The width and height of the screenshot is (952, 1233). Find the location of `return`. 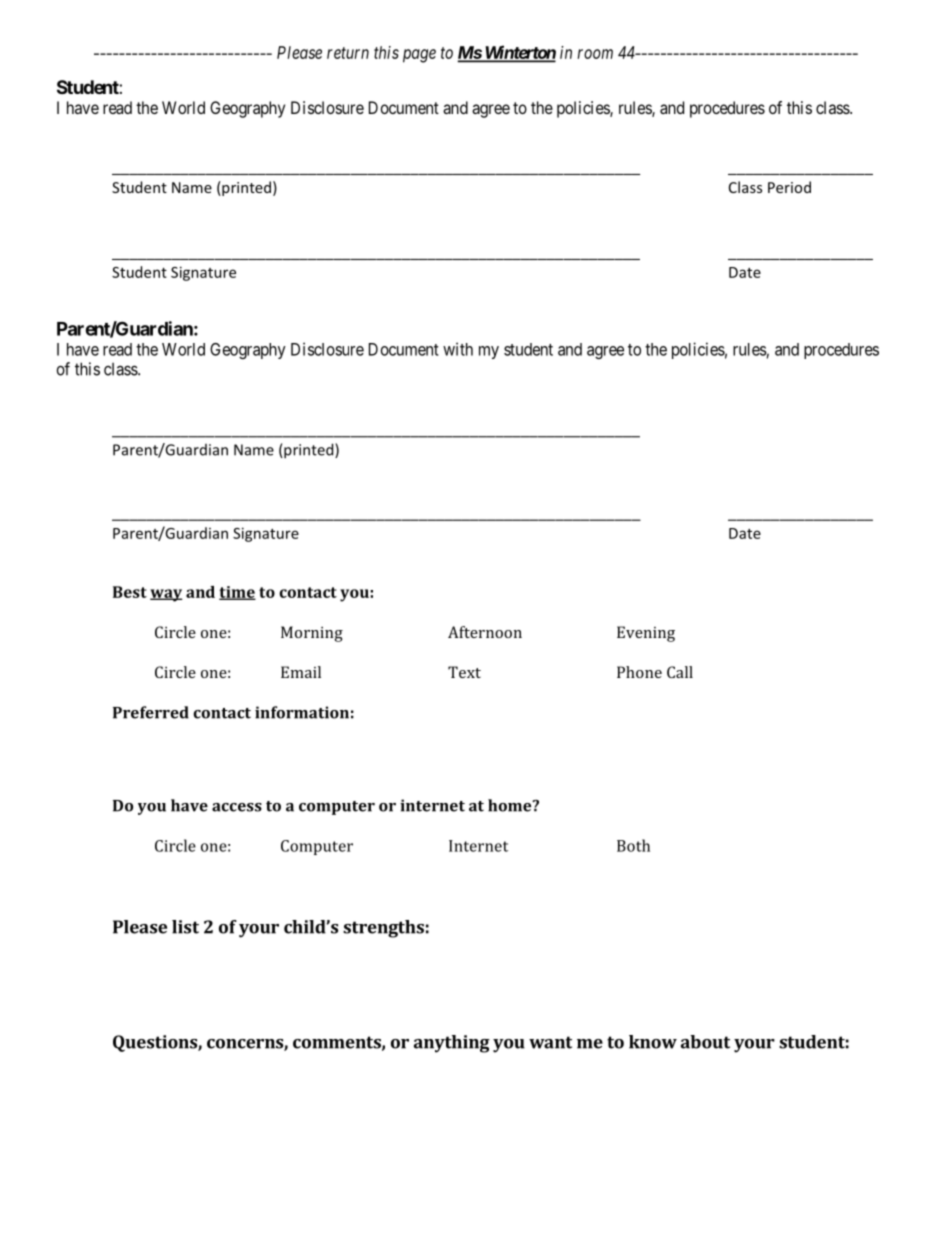

return is located at coordinates (348, 53).
